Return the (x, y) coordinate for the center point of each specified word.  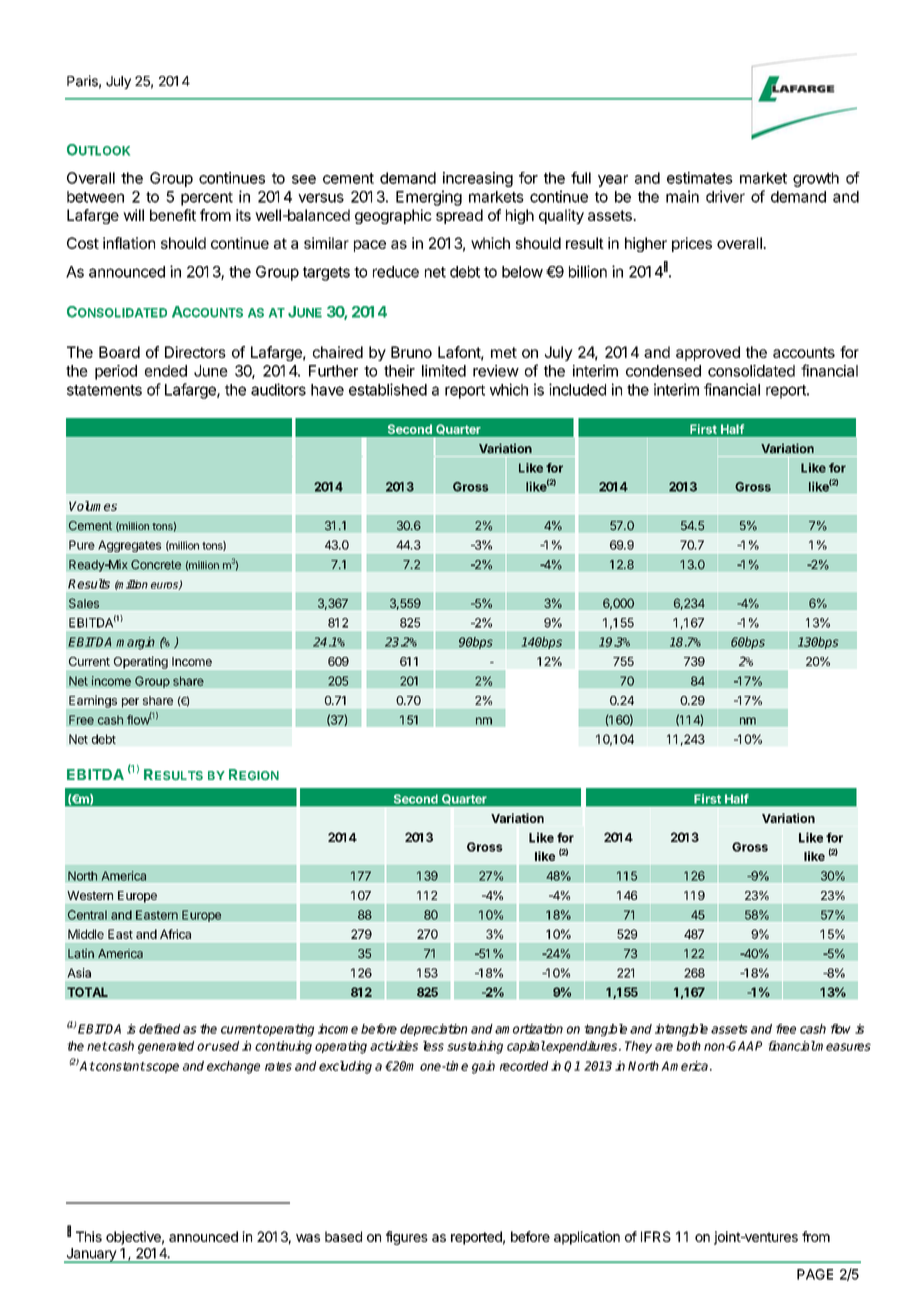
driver (725, 196)
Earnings (93, 701)
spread (459, 216)
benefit (173, 215)
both (688, 1046)
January (91, 1255)
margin (135, 643)
